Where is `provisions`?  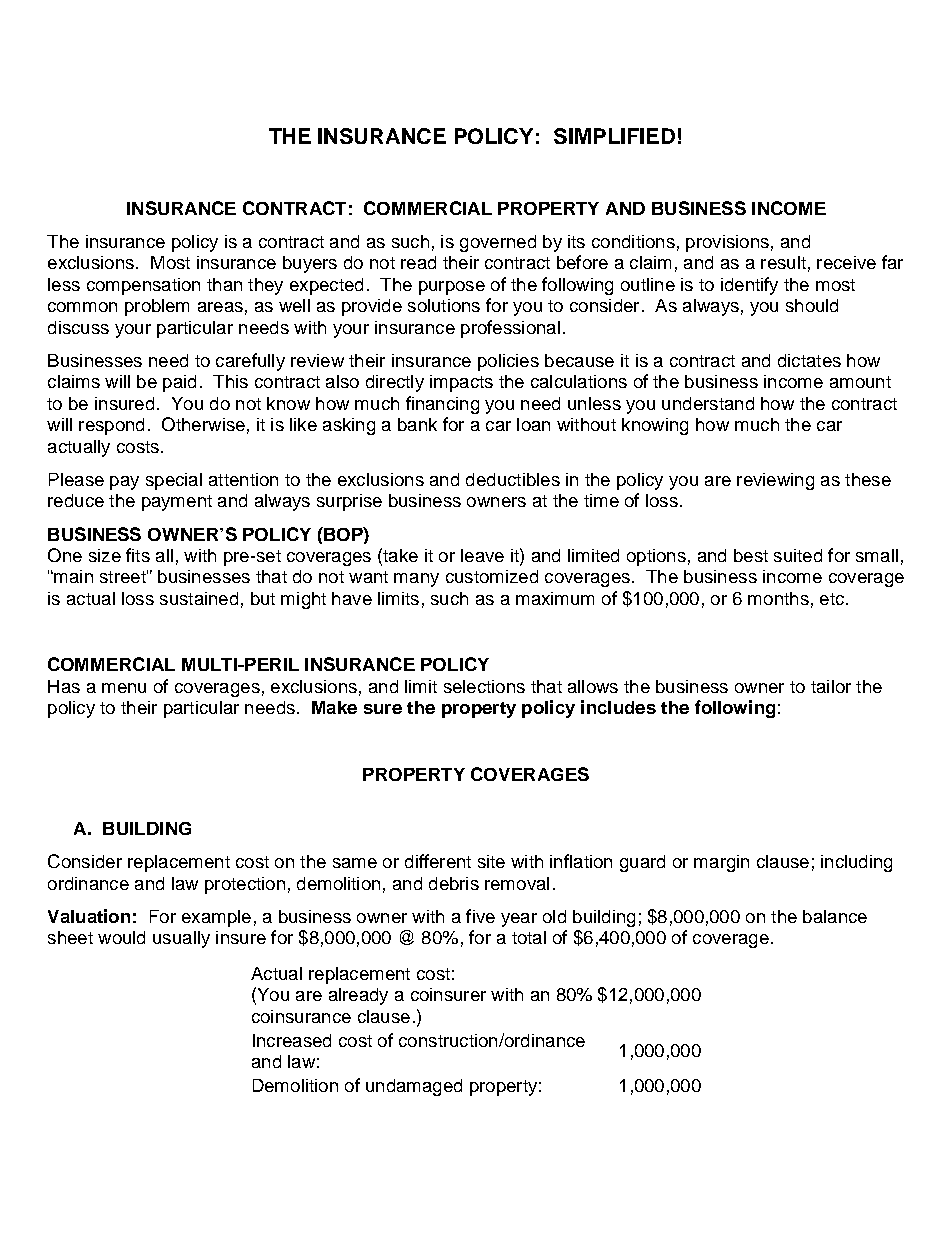 provisions is located at coordinates (727, 243).
